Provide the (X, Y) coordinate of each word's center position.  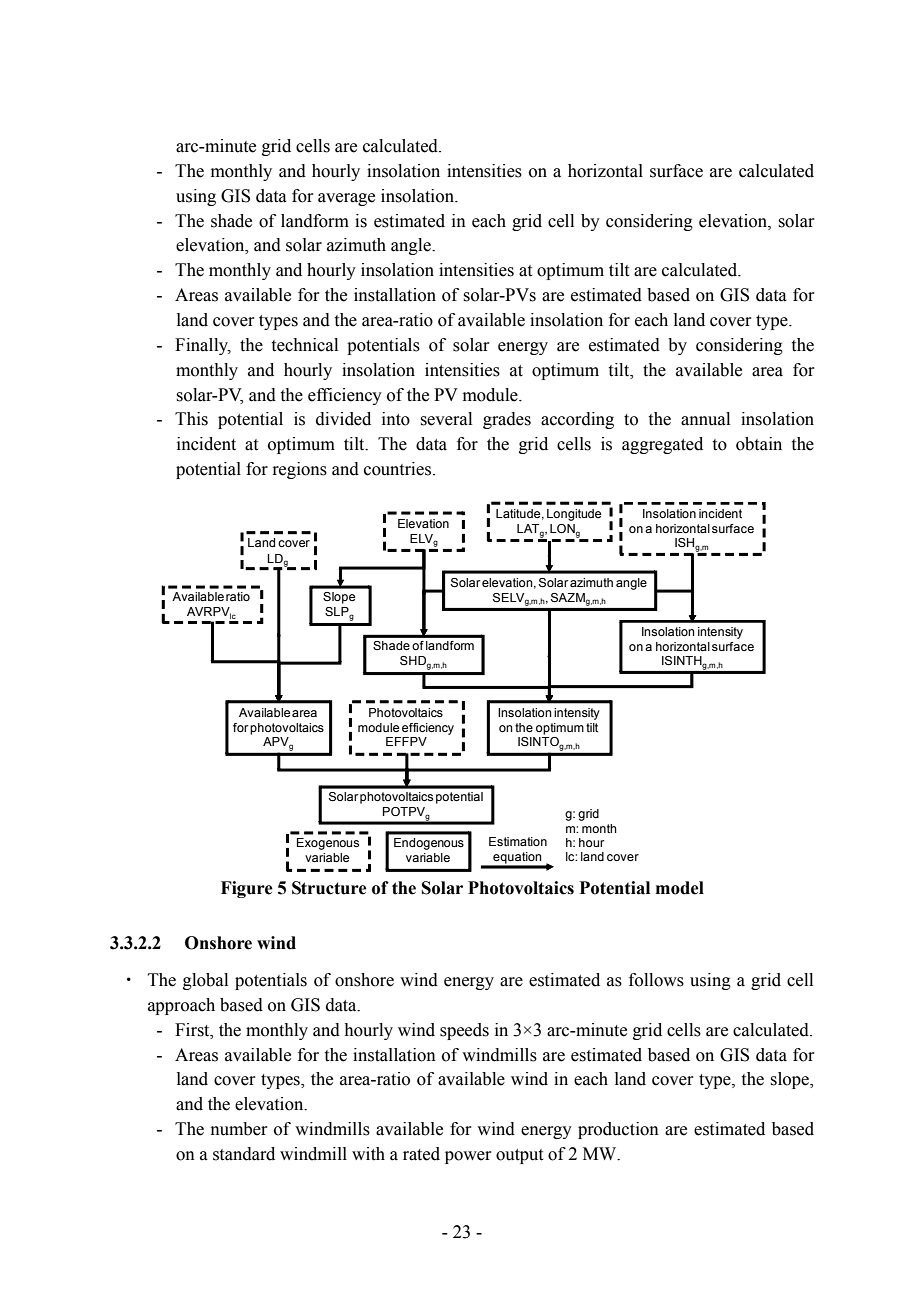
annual (705, 419)
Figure (247, 889)
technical (305, 345)
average (346, 199)
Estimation (518, 841)
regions (299, 470)
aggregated (662, 445)
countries (399, 469)
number (239, 1129)
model (680, 888)
